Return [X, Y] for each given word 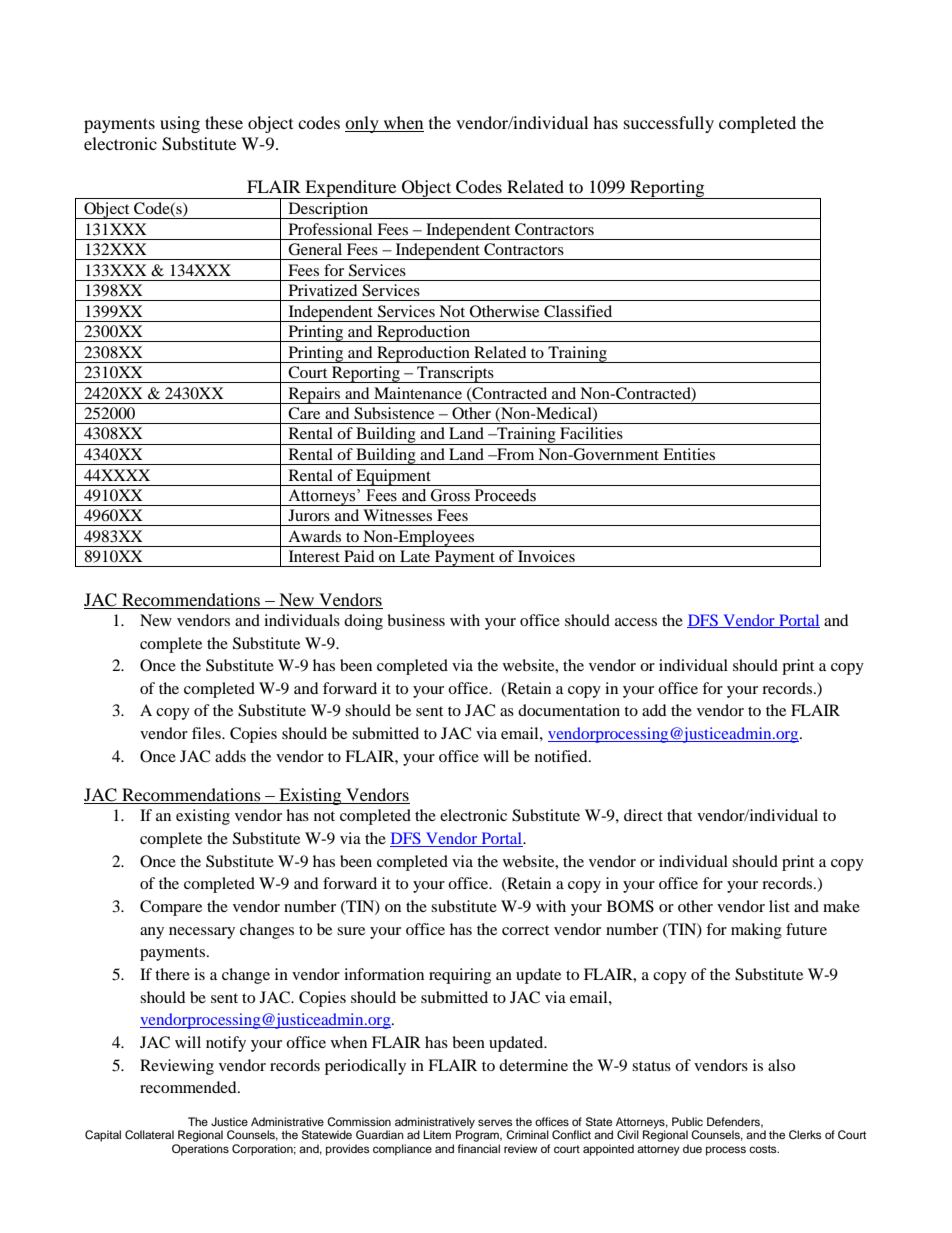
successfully [669, 124]
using [180, 124]
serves [495, 1122]
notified [562, 756]
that [679, 815]
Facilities [591, 433]
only [363, 124]
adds [230, 756]
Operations [200, 1150]
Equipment [393, 477]
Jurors [309, 515]
